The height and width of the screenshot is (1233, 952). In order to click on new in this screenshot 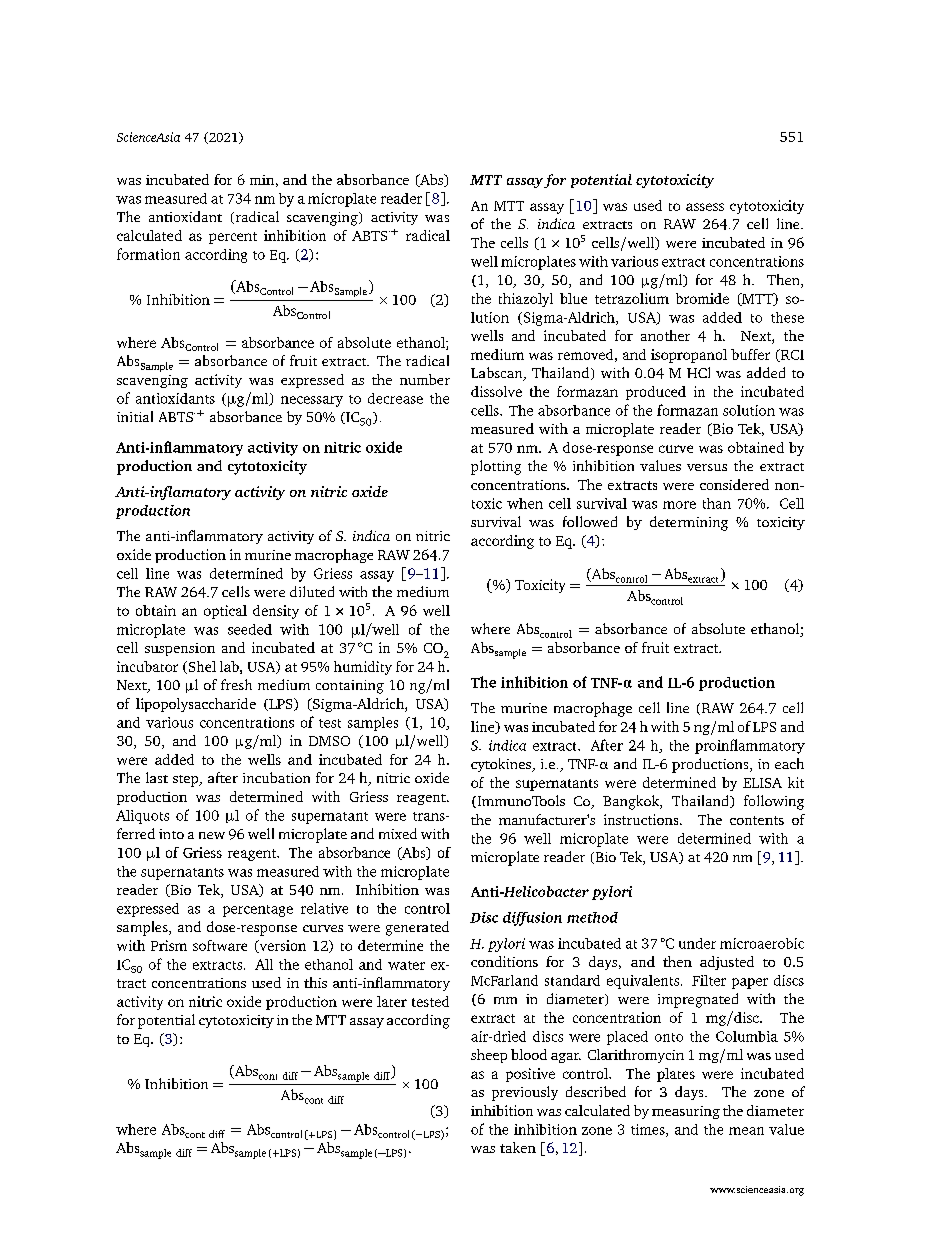, I will do `click(212, 835)`.
